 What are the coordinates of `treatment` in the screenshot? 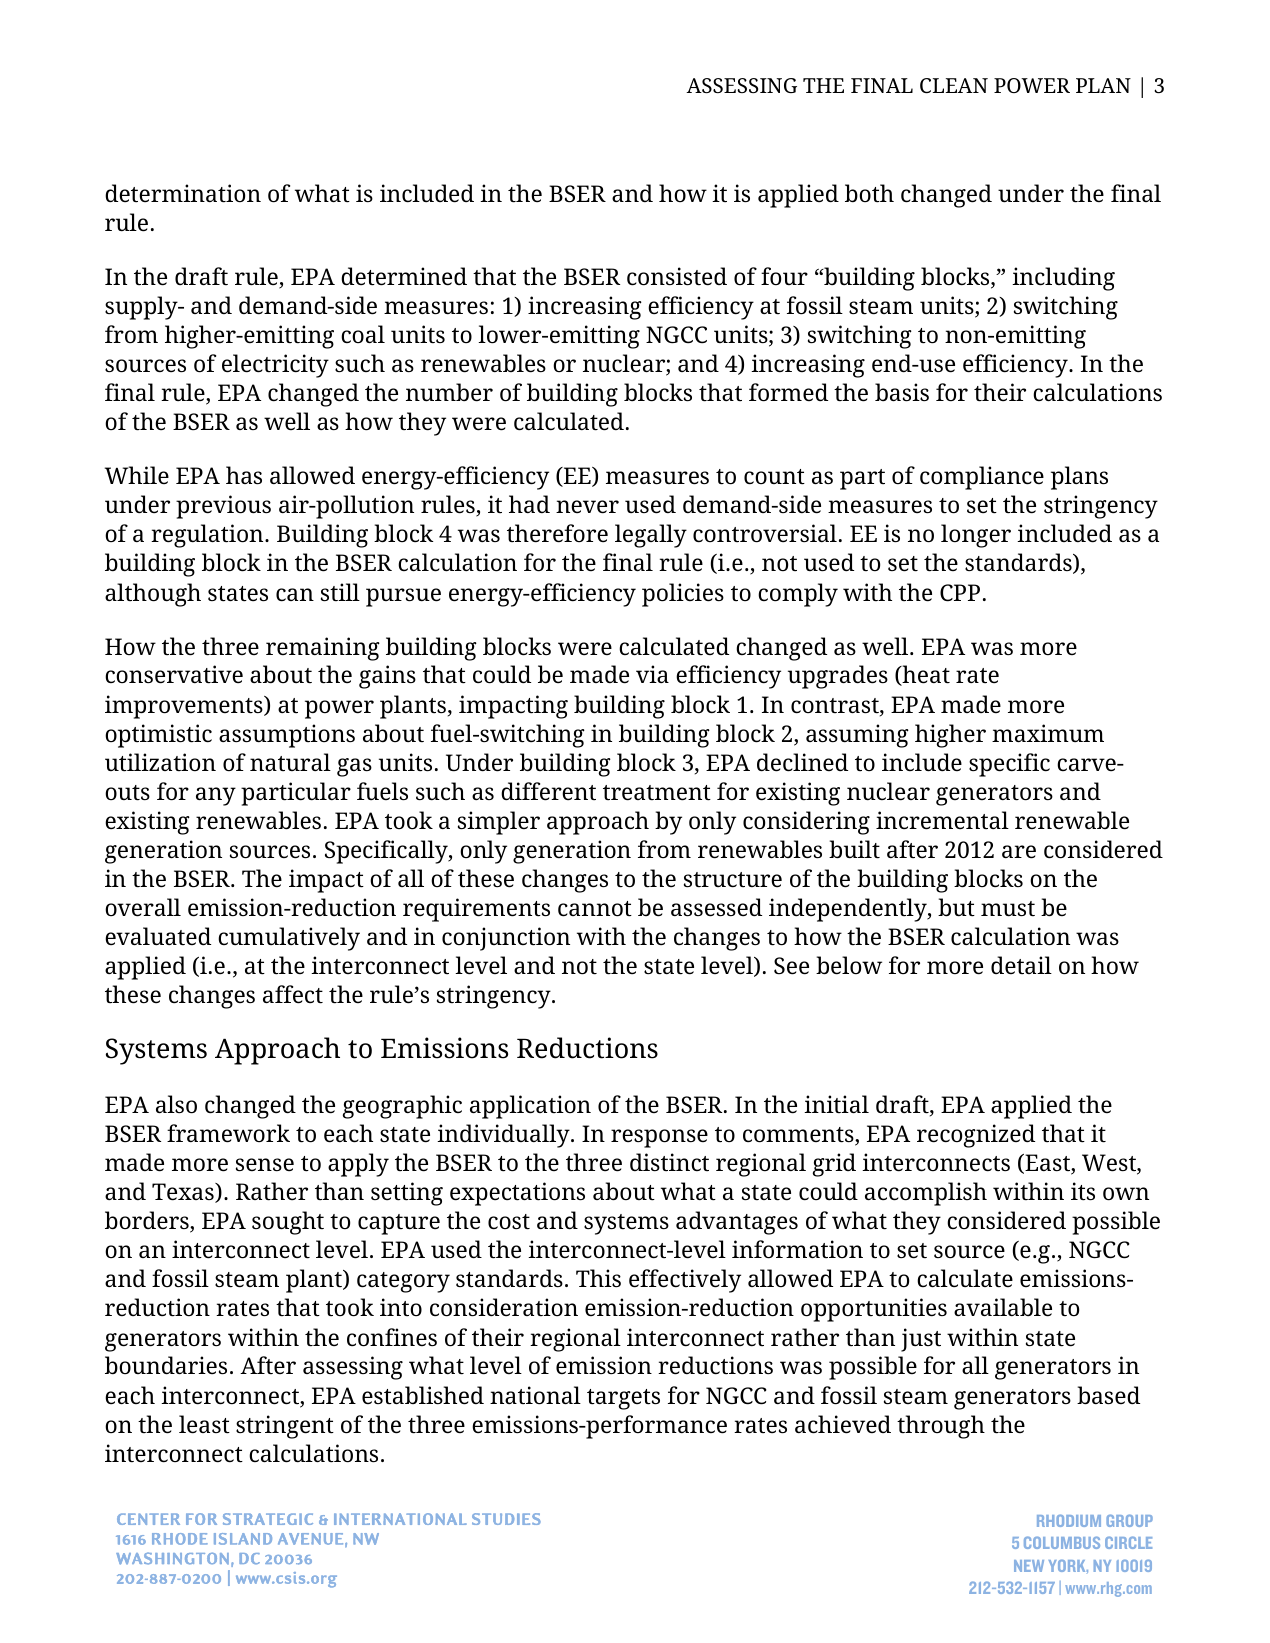 It's located at (657, 793).
